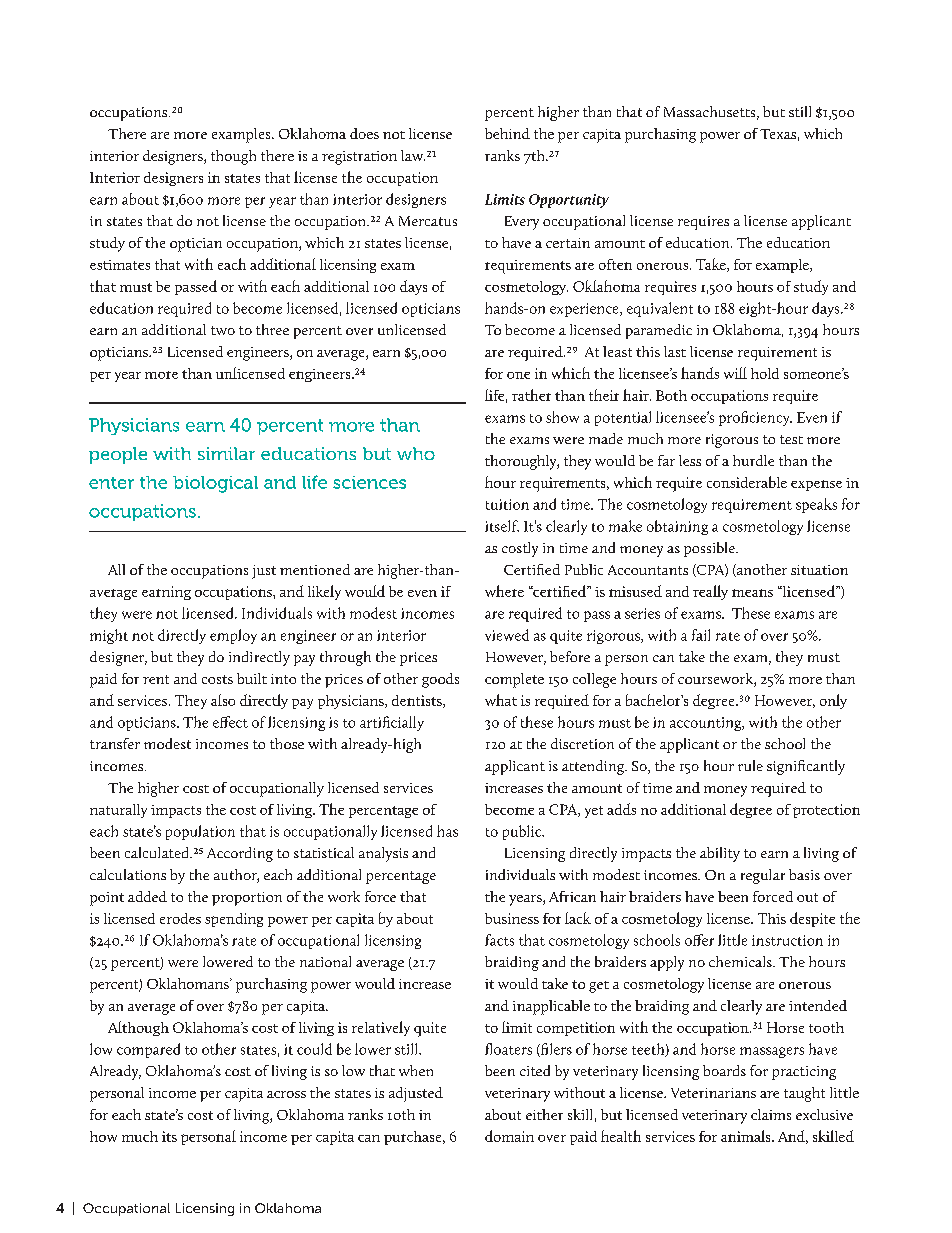 The height and width of the document is (1233, 952). I want to click on population, so click(200, 832).
